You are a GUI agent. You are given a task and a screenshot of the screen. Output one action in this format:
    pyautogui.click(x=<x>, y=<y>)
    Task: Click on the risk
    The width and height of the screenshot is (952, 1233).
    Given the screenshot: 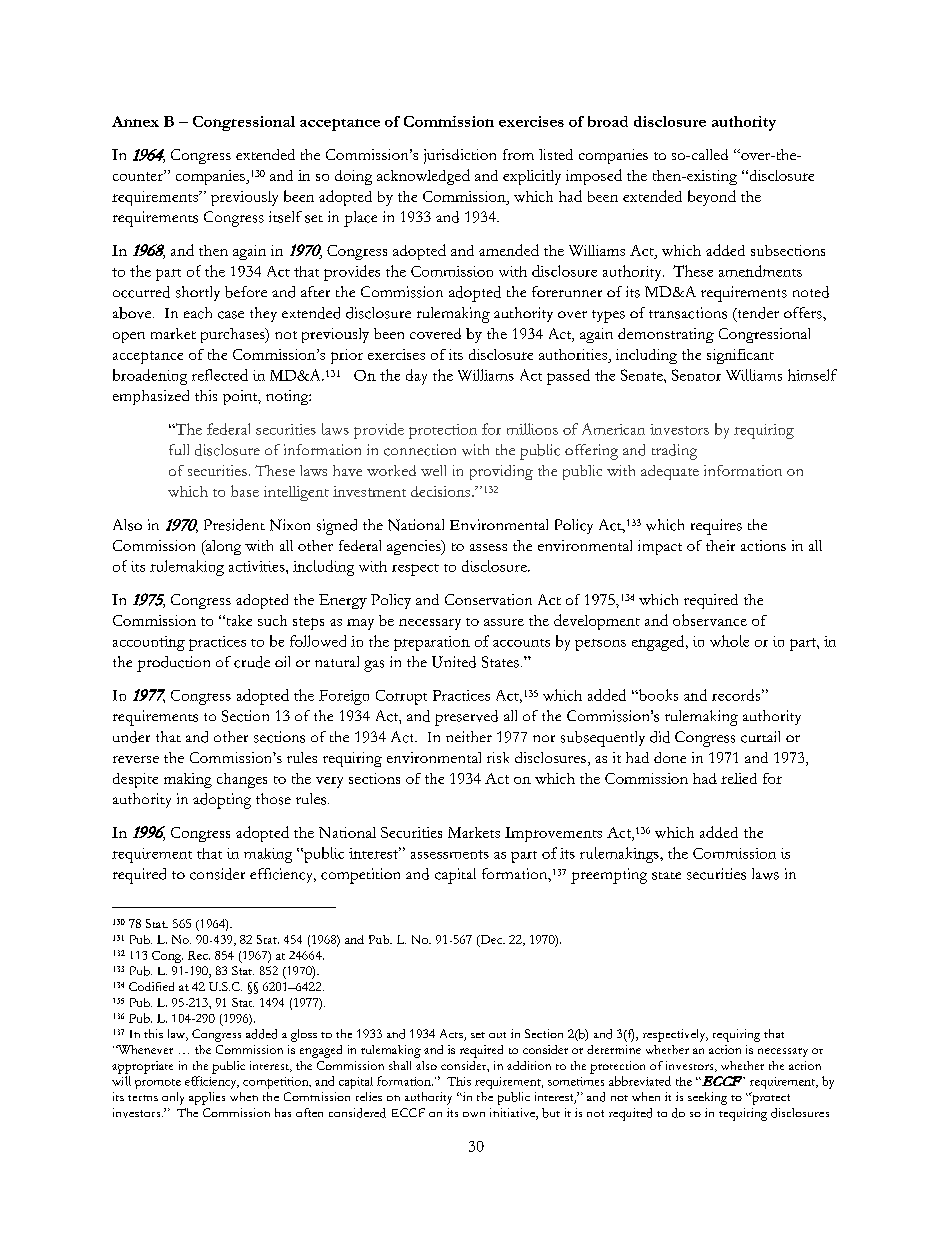 What is the action you would take?
    pyautogui.click(x=498, y=757)
